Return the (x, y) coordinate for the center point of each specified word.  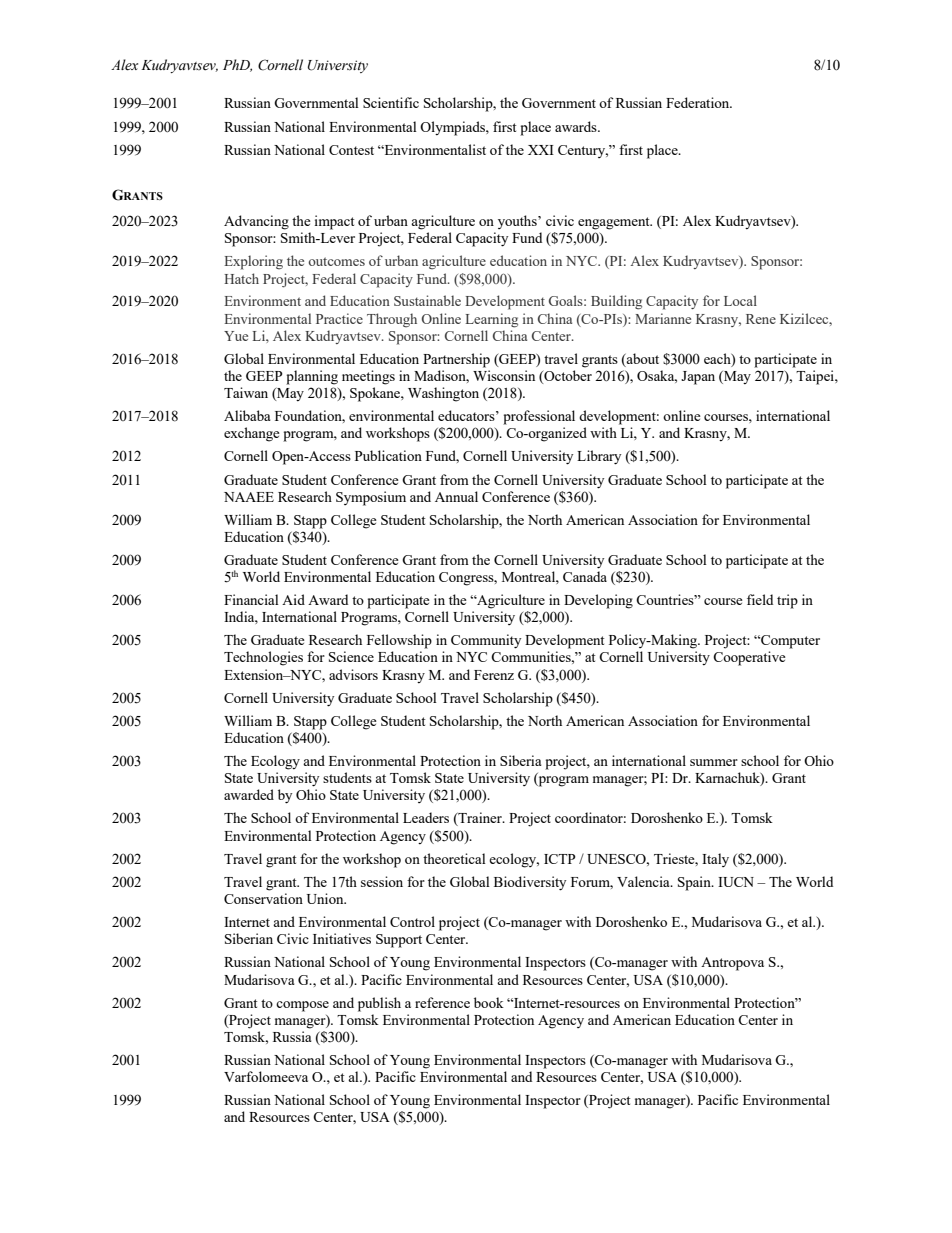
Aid (293, 599)
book (489, 1002)
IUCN (736, 882)
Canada (585, 576)
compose (302, 1006)
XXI (541, 150)
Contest (351, 150)
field (760, 599)
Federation (699, 102)
